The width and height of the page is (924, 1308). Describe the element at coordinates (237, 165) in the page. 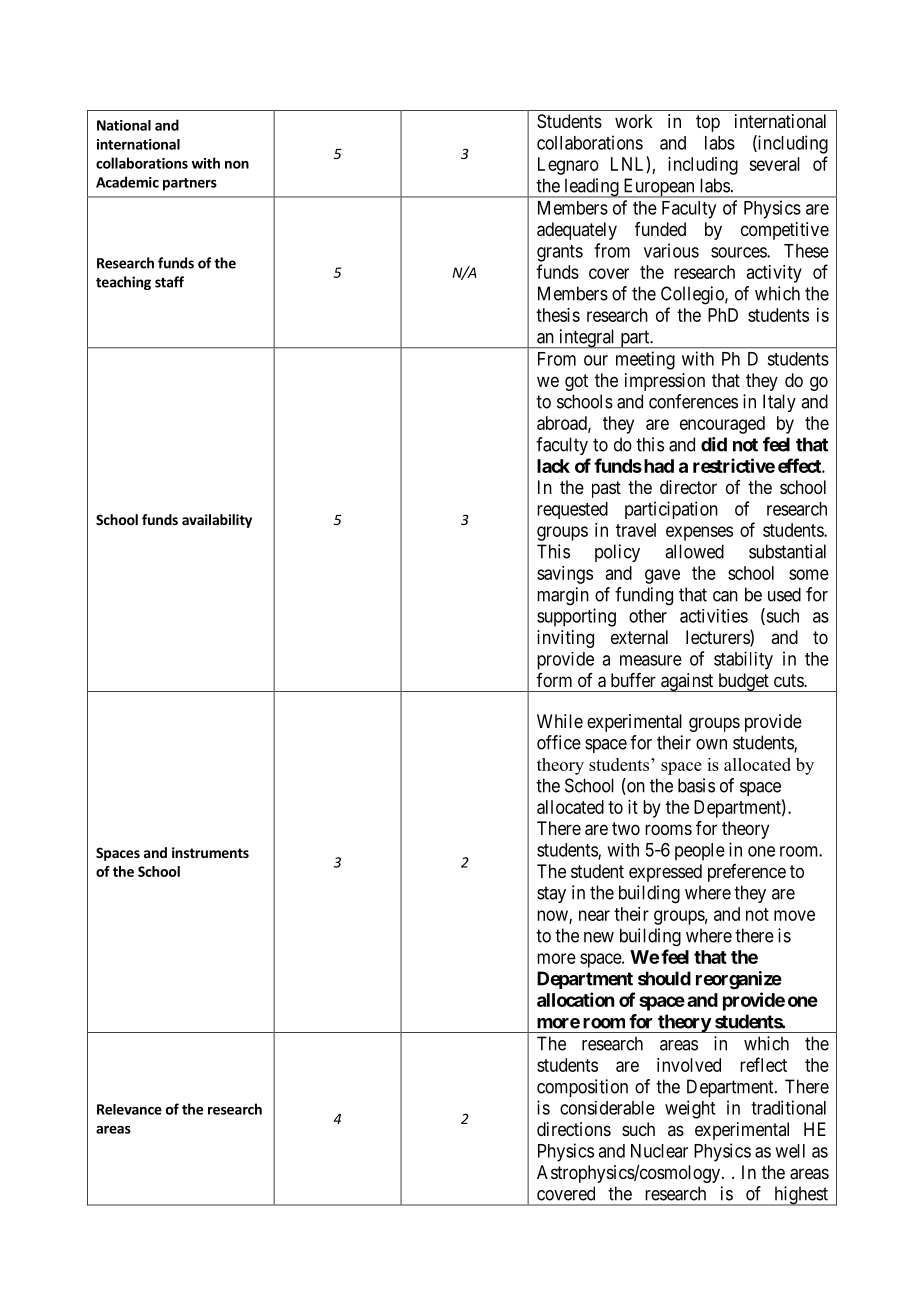

I see `non` at that location.
